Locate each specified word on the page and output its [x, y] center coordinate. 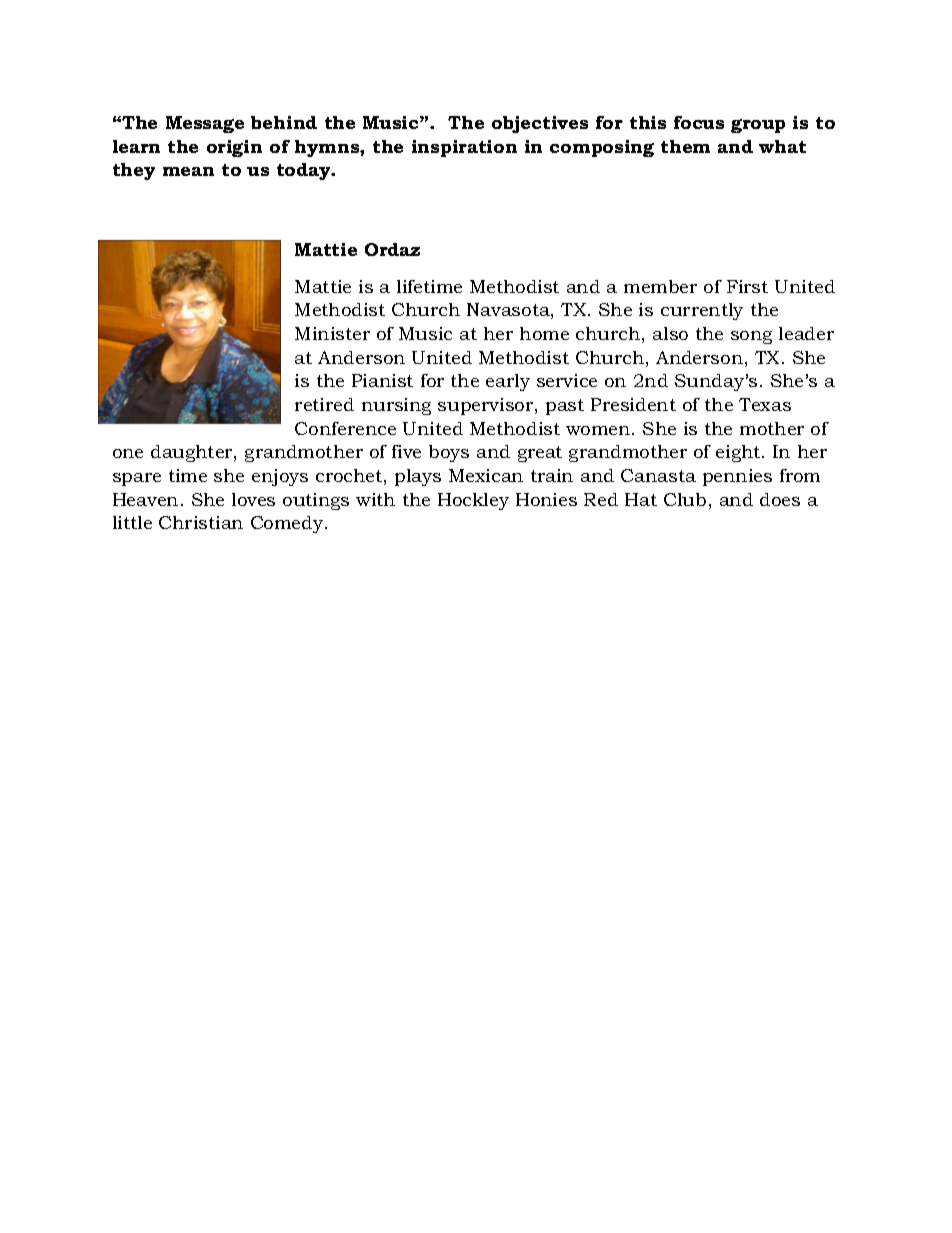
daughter [193, 453]
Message [205, 124]
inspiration [464, 148]
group [758, 126]
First [747, 286]
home [544, 333]
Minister [332, 333]
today [305, 171]
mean [188, 171]
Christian [201, 522]
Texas [765, 404]
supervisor [487, 406]
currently [702, 311]
